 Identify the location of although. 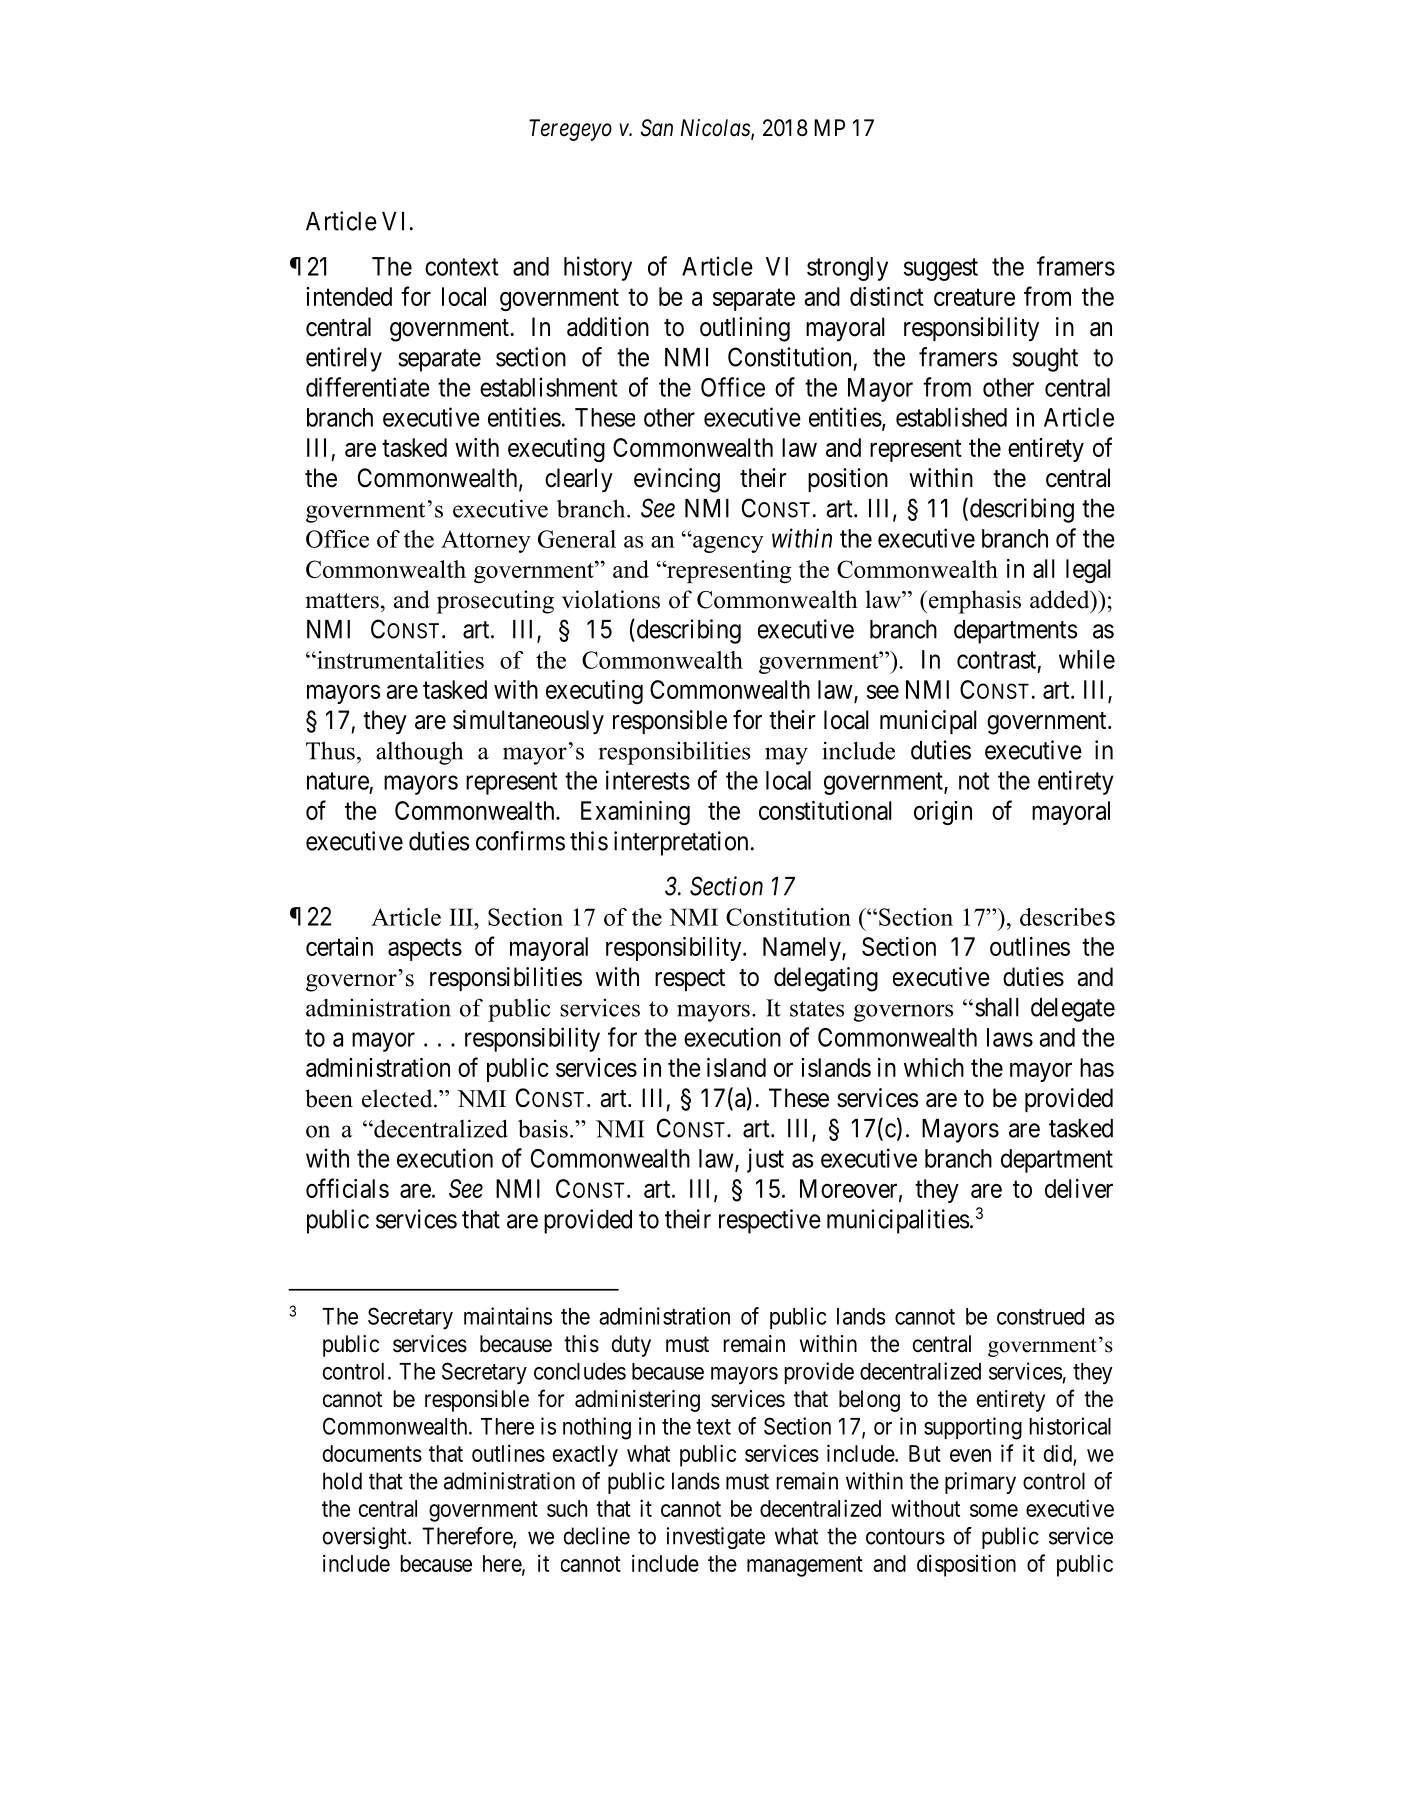
(419, 753).
